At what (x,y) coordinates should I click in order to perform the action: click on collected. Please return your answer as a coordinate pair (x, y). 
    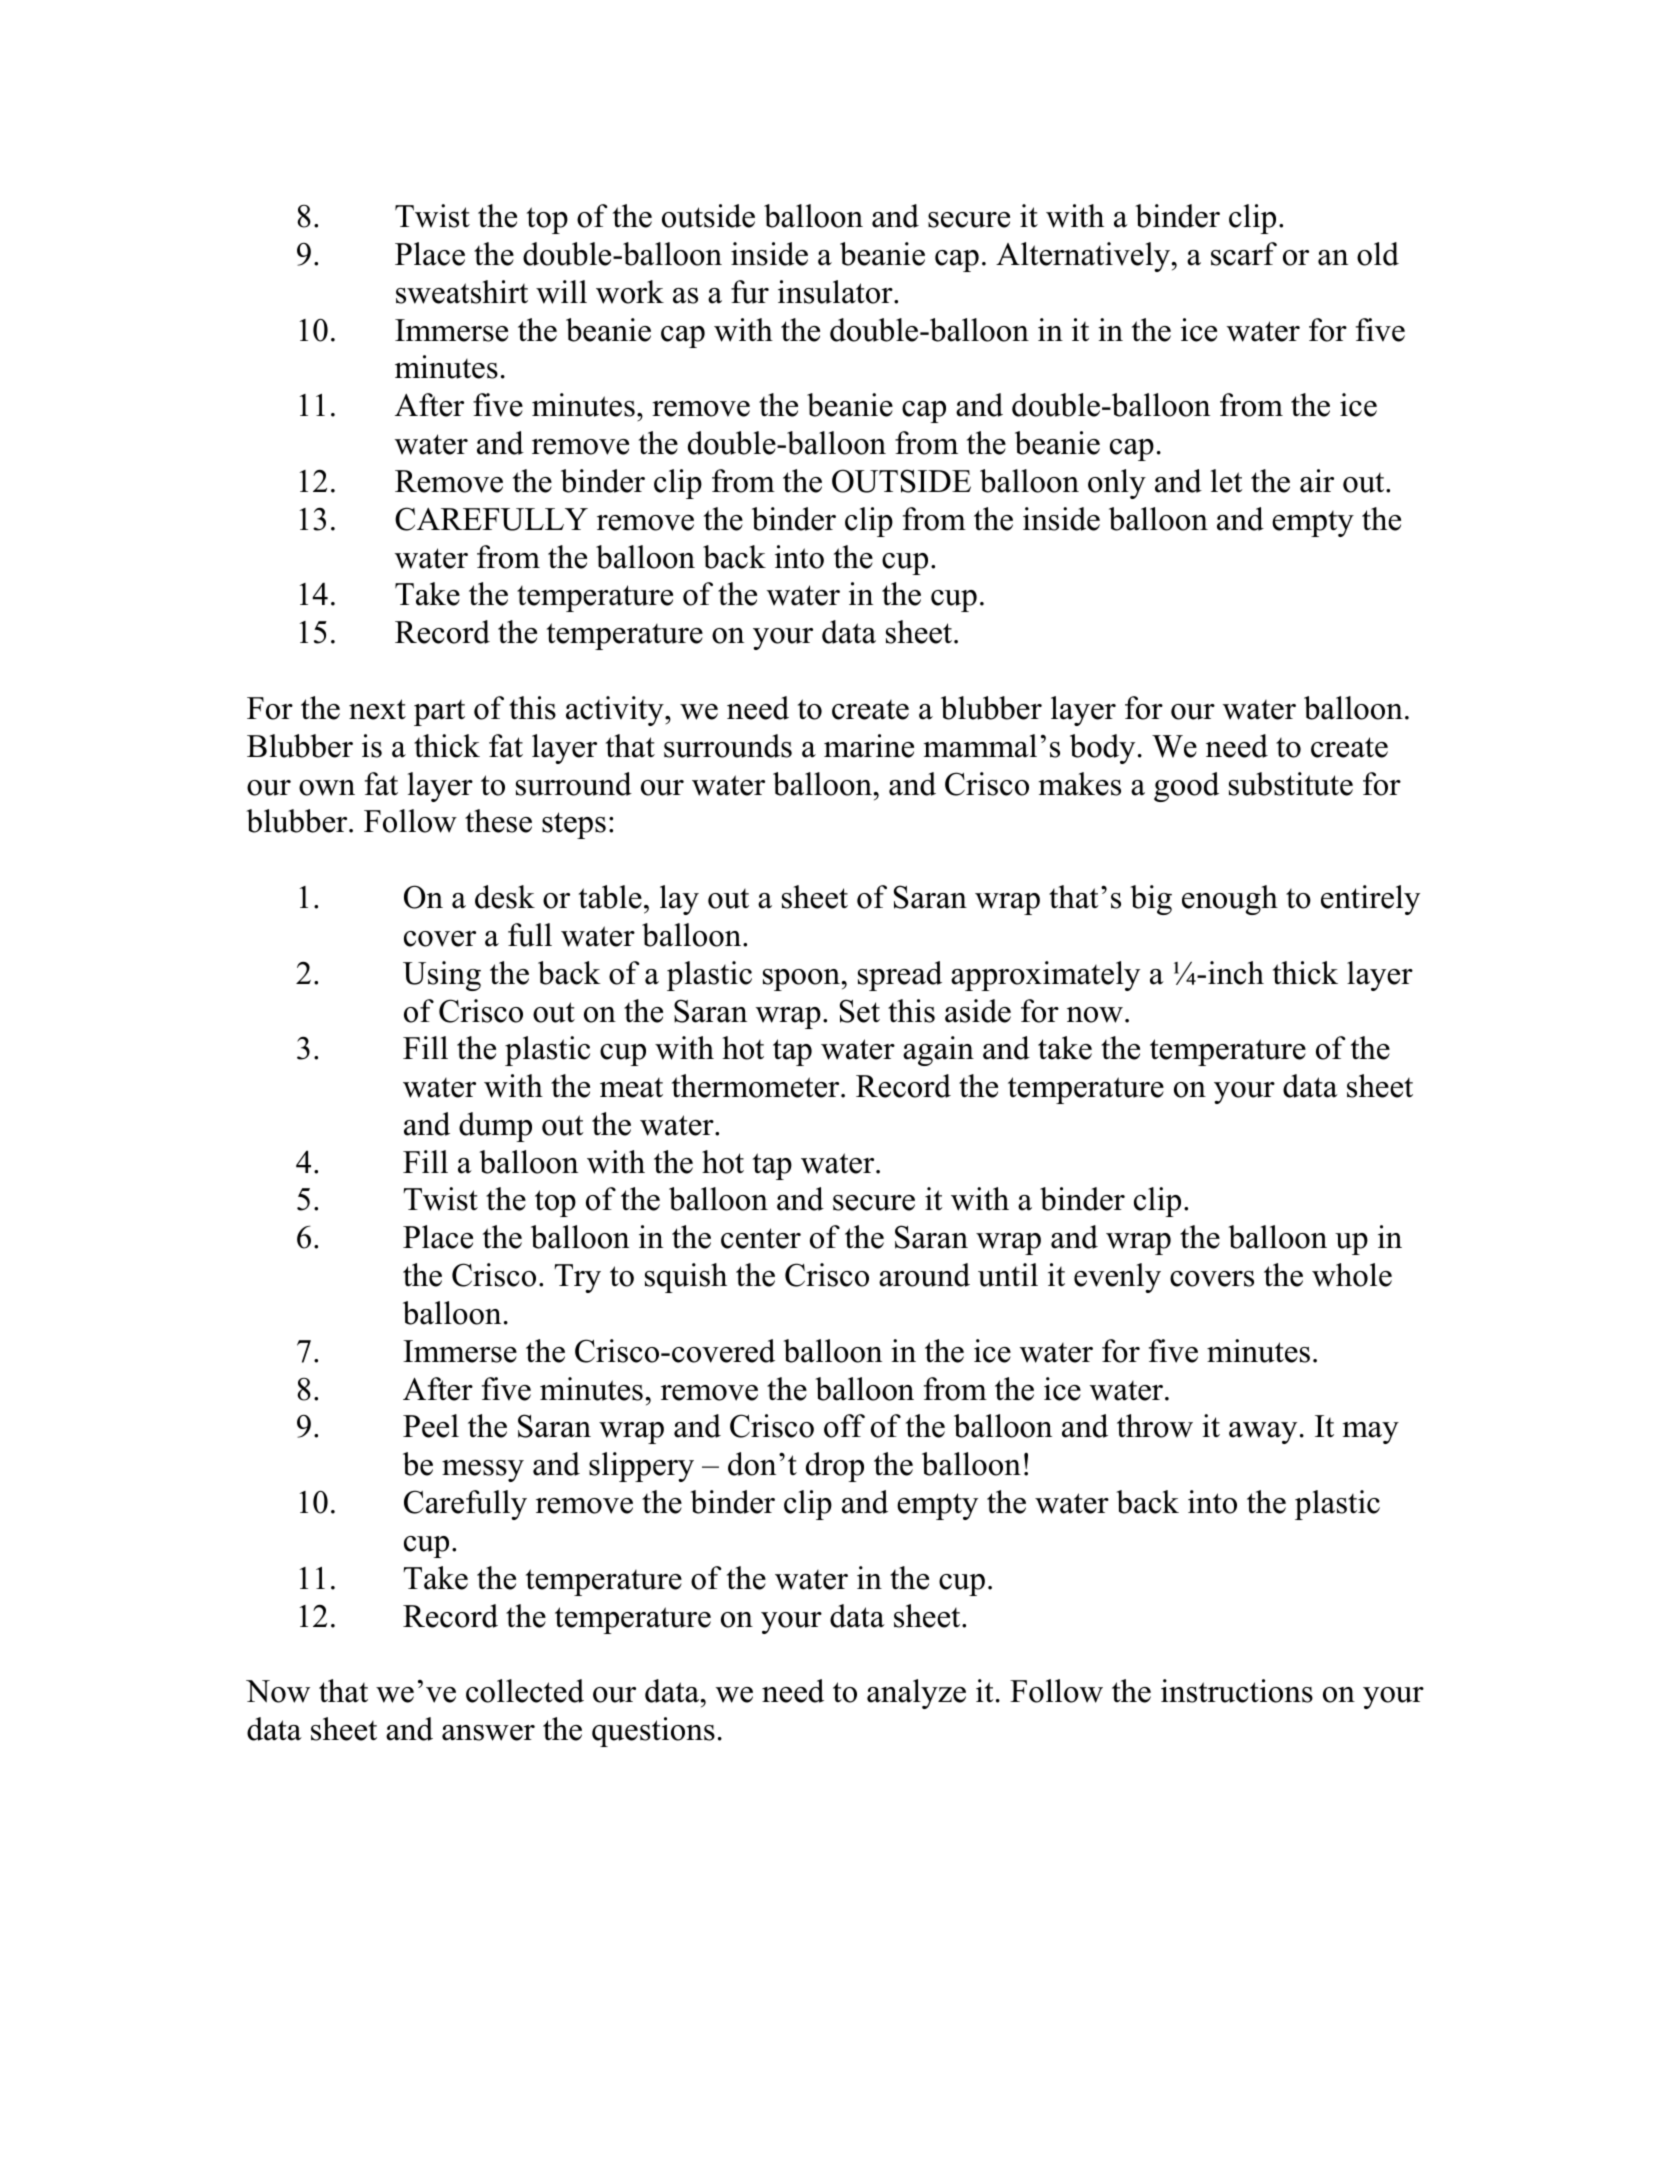
    Looking at the image, I should click on (525, 1691).
